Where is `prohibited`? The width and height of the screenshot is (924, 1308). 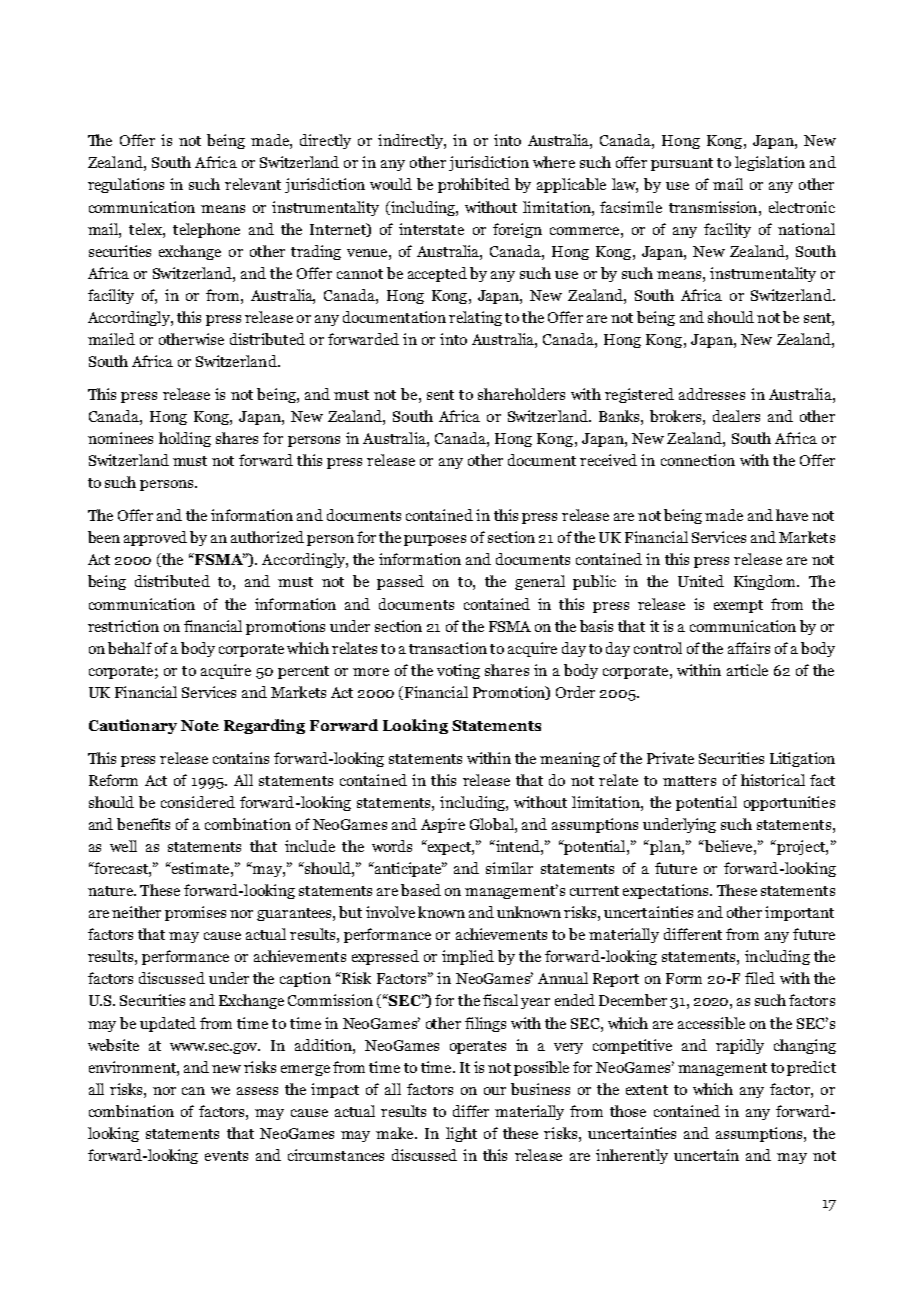 prohibited is located at coordinates (474, 185).
